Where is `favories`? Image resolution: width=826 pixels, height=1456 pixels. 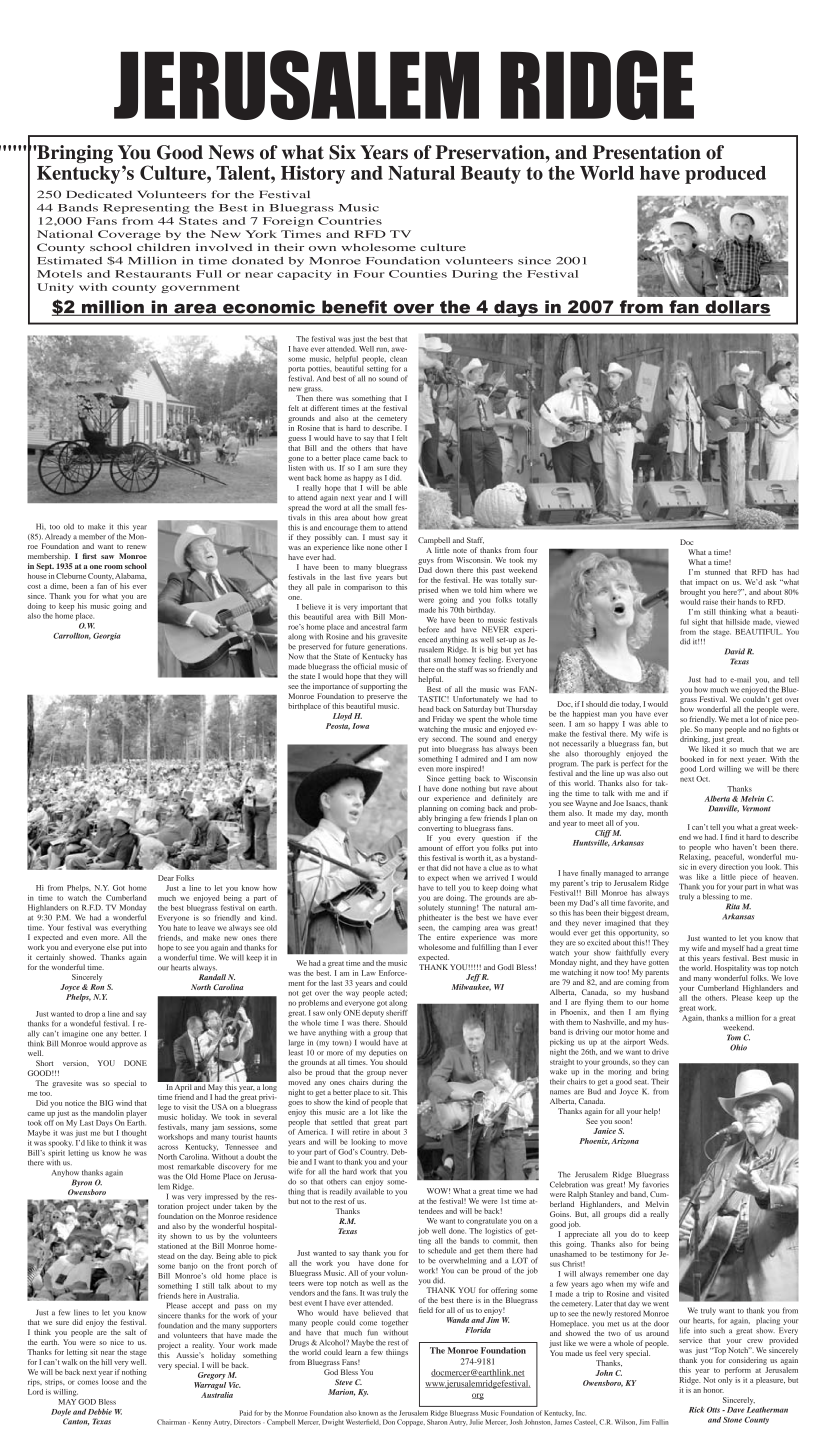 favories is located at coordinates (656, 1184).
